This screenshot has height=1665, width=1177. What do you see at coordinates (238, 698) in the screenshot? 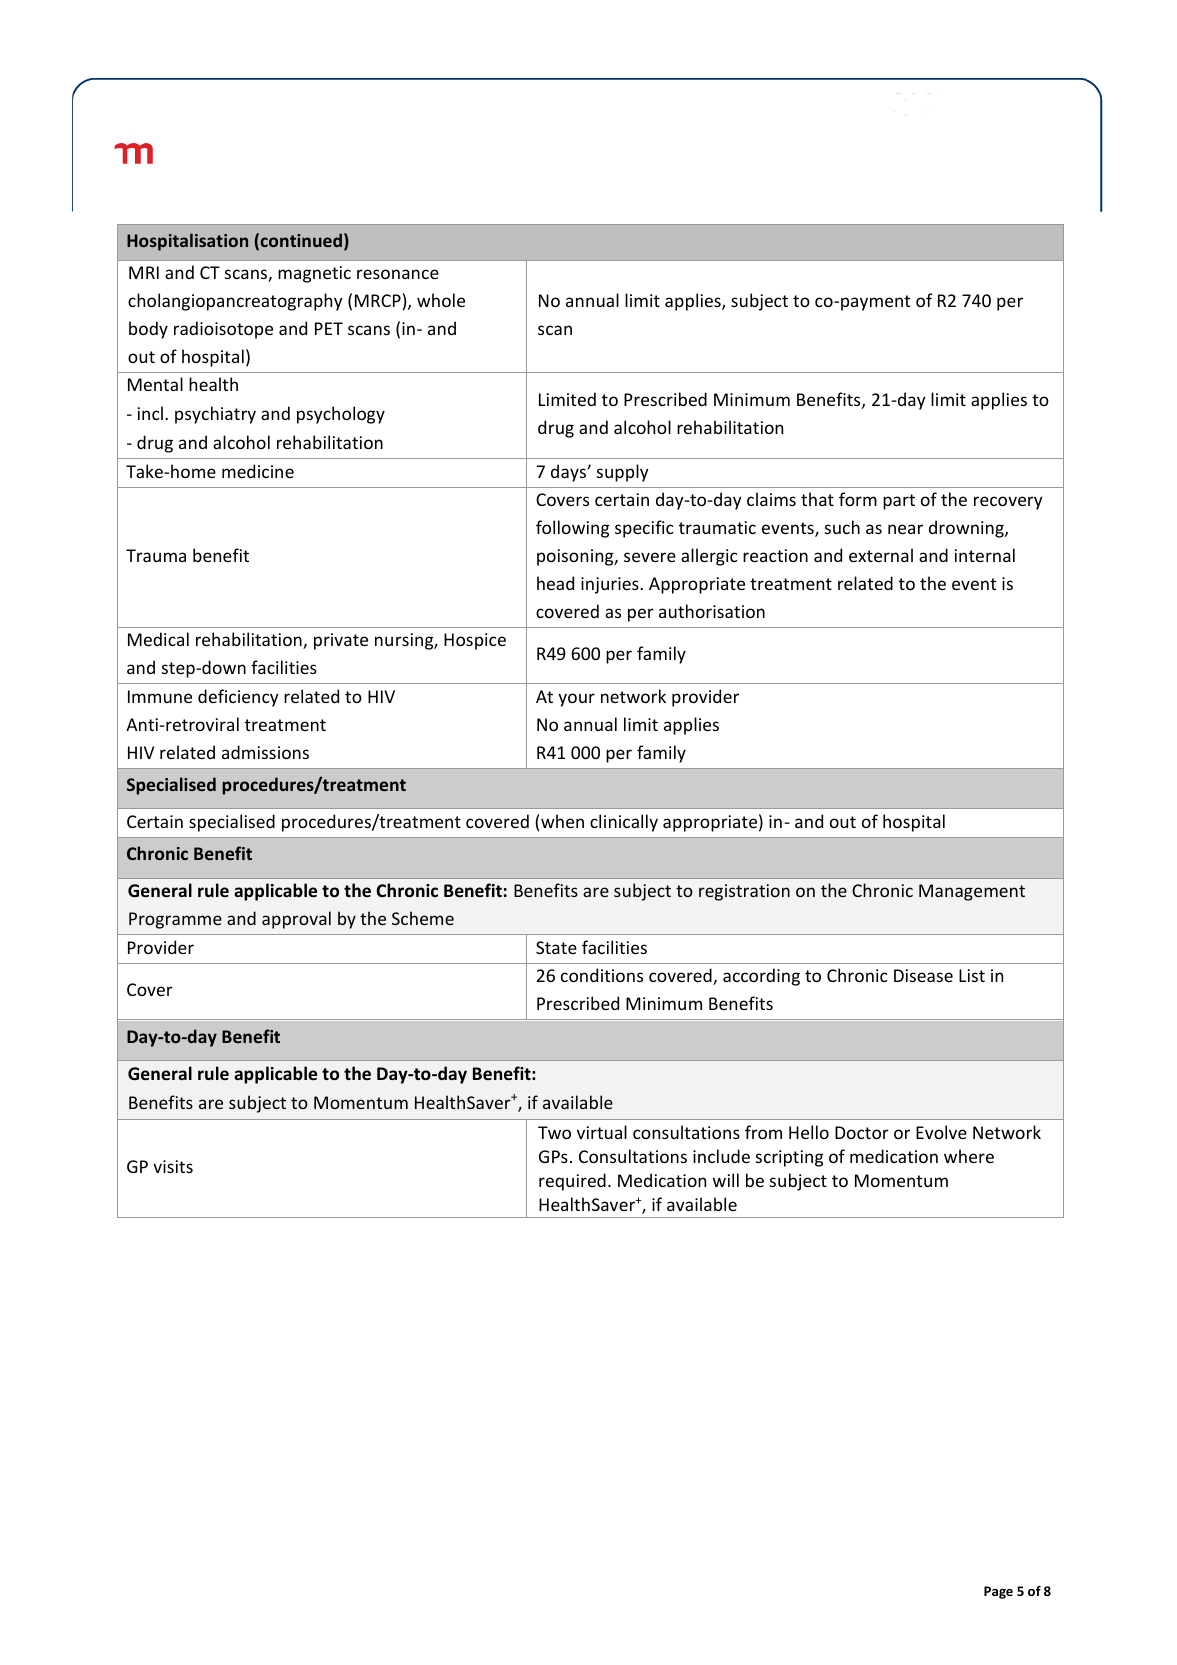
I see `deficiency` at bounding box center [238, 698].
